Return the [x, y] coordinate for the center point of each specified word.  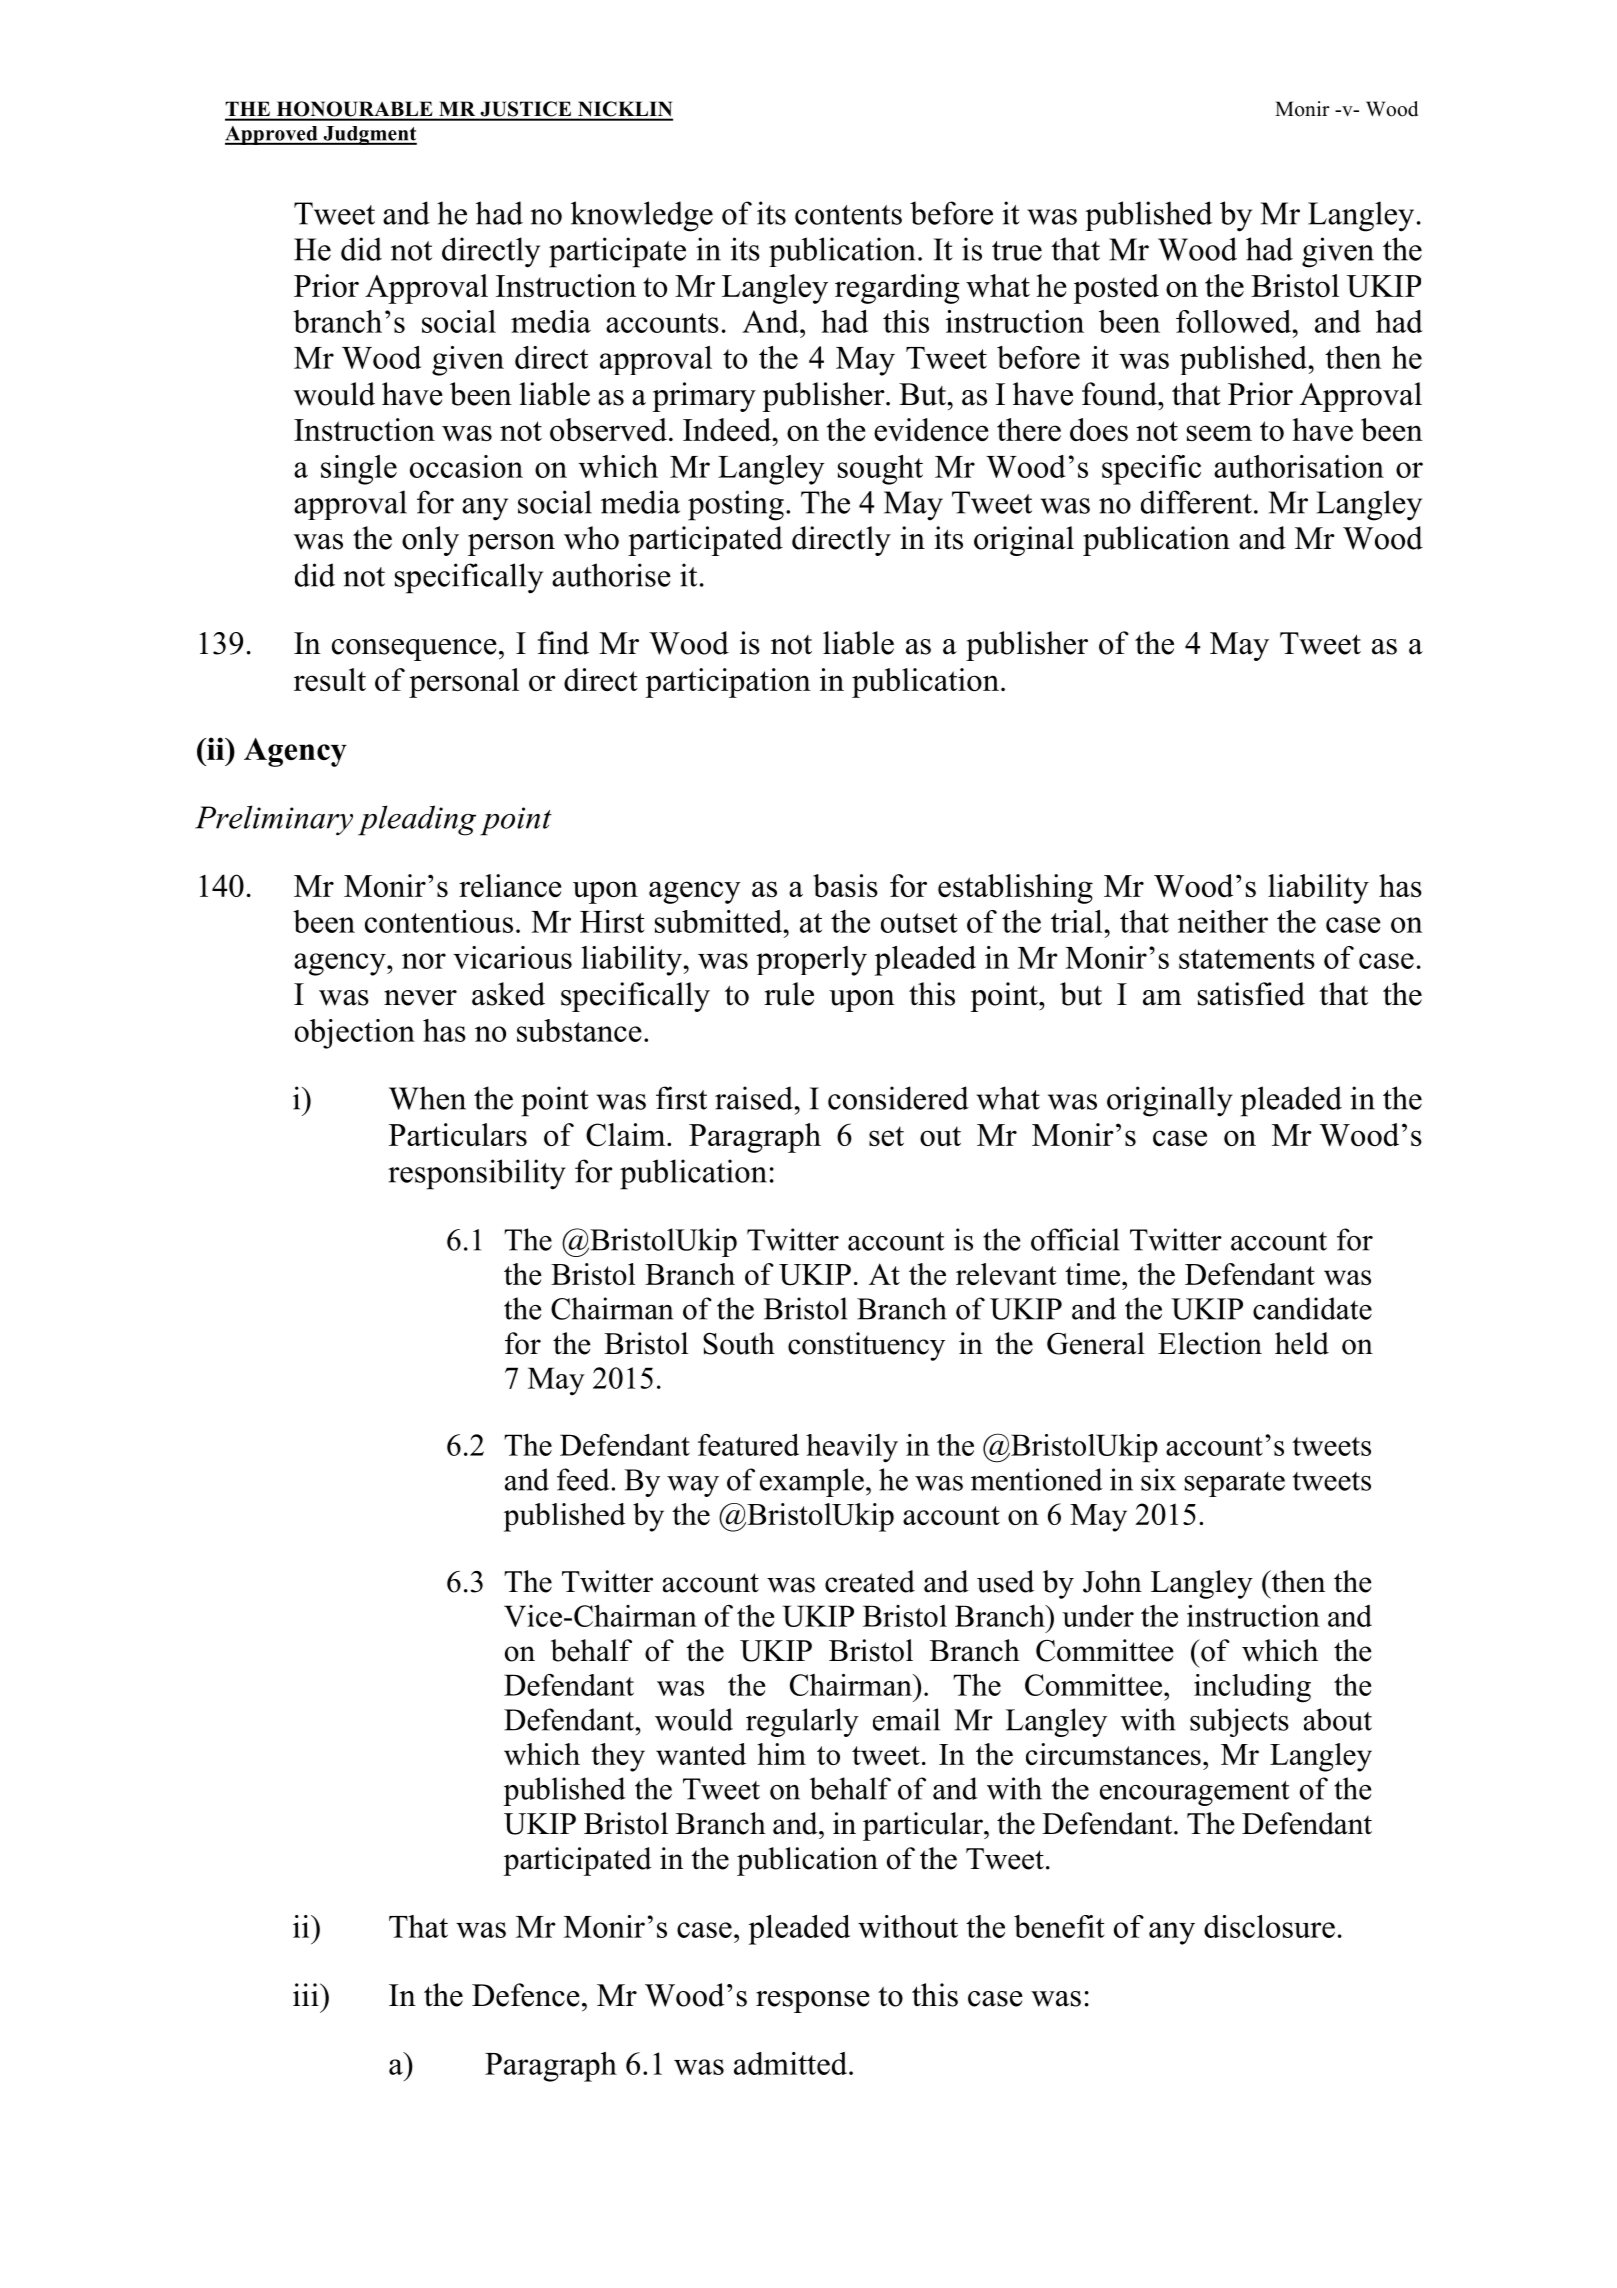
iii [307, 1994]
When [427, 1098]
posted [1116, 289]
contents [848, 215]
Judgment [369, 135]
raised [754, 1098]
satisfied [1251, 994]
